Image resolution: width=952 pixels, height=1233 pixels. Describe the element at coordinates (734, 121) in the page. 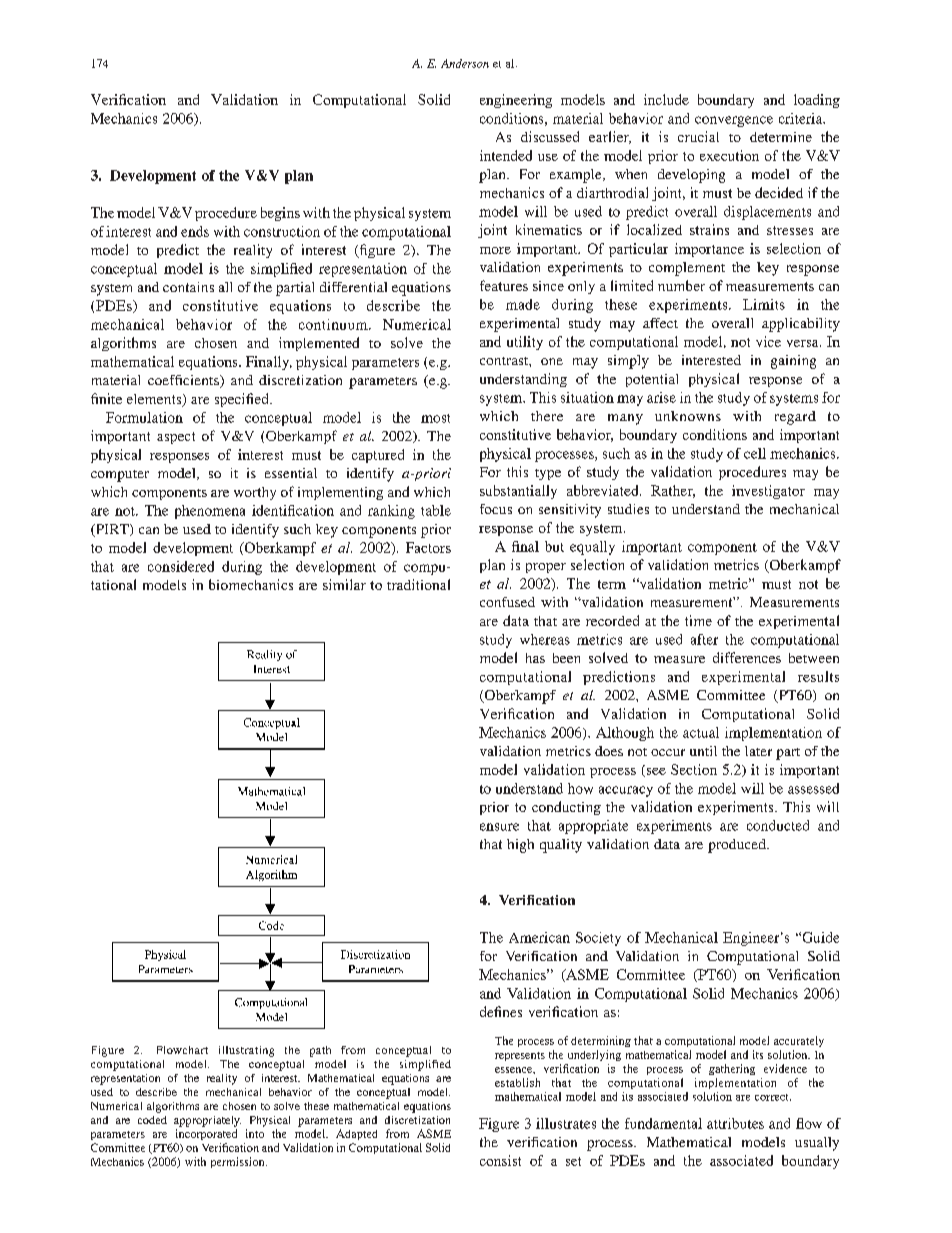

I see `convergence` at that location.
